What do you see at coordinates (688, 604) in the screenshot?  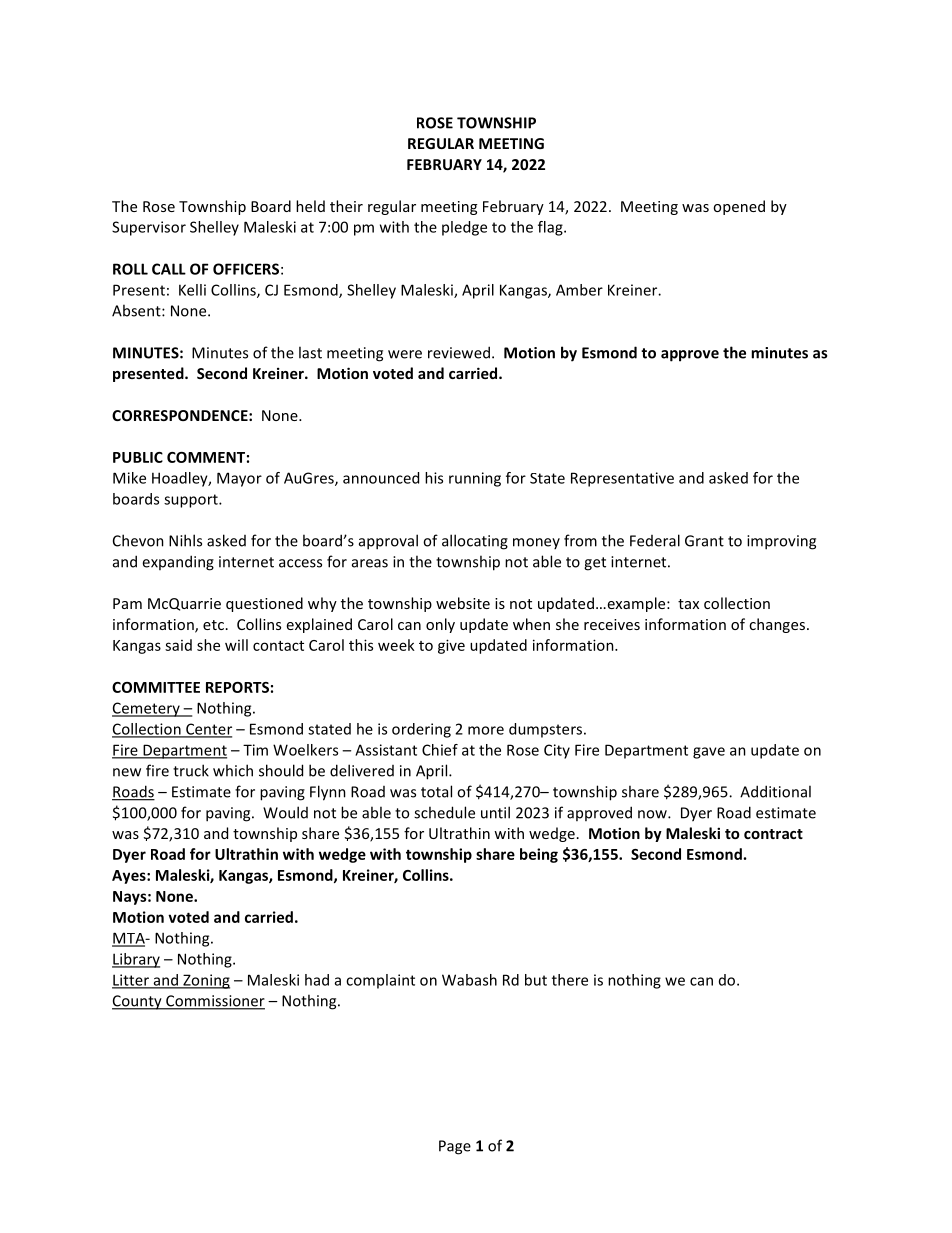 I see `tax` at bounding box center [688, 604].
